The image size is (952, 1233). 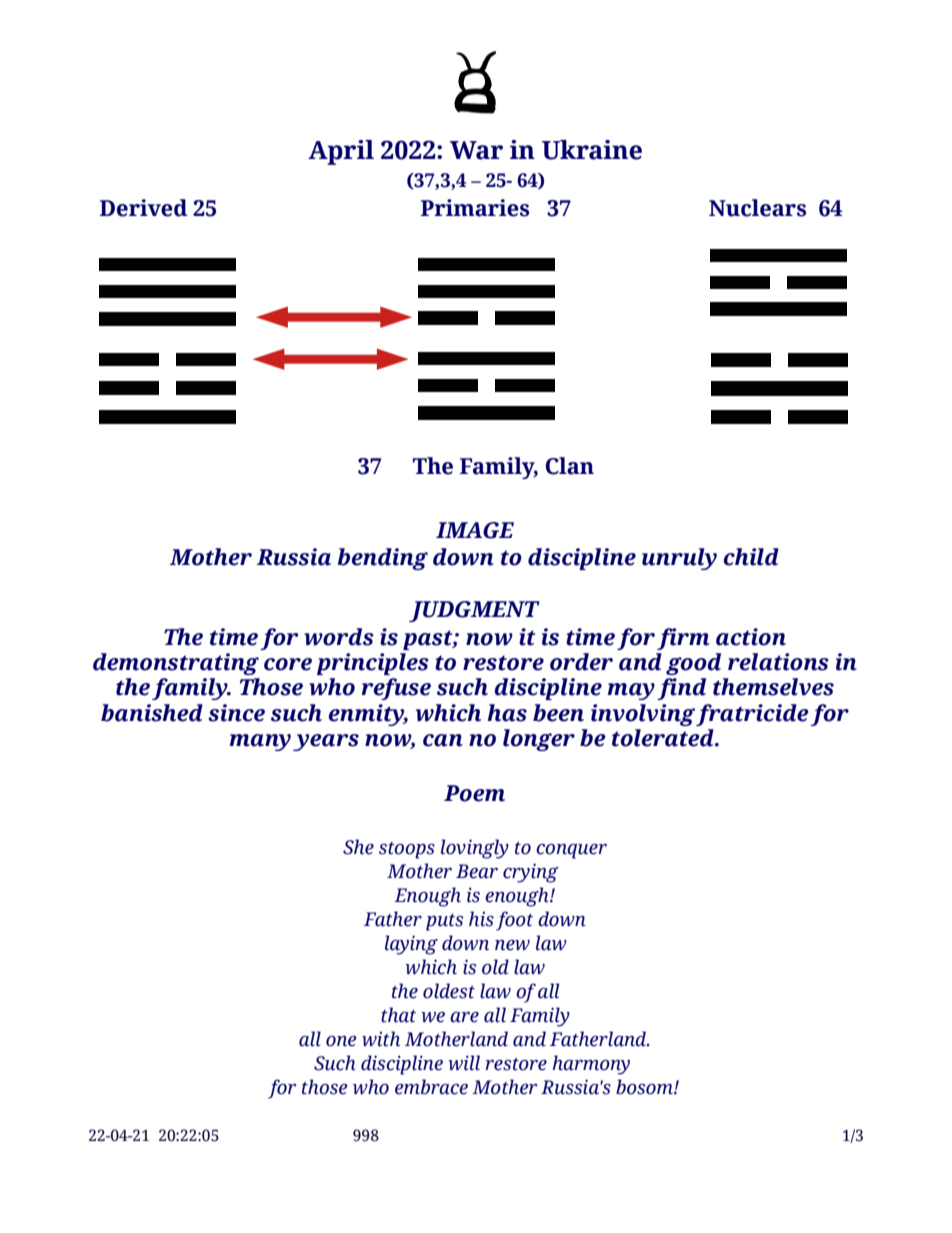 What do you see at coordinates (592, 150) in the document?
I see `Ukraine` at bounding box center [592, 150].
